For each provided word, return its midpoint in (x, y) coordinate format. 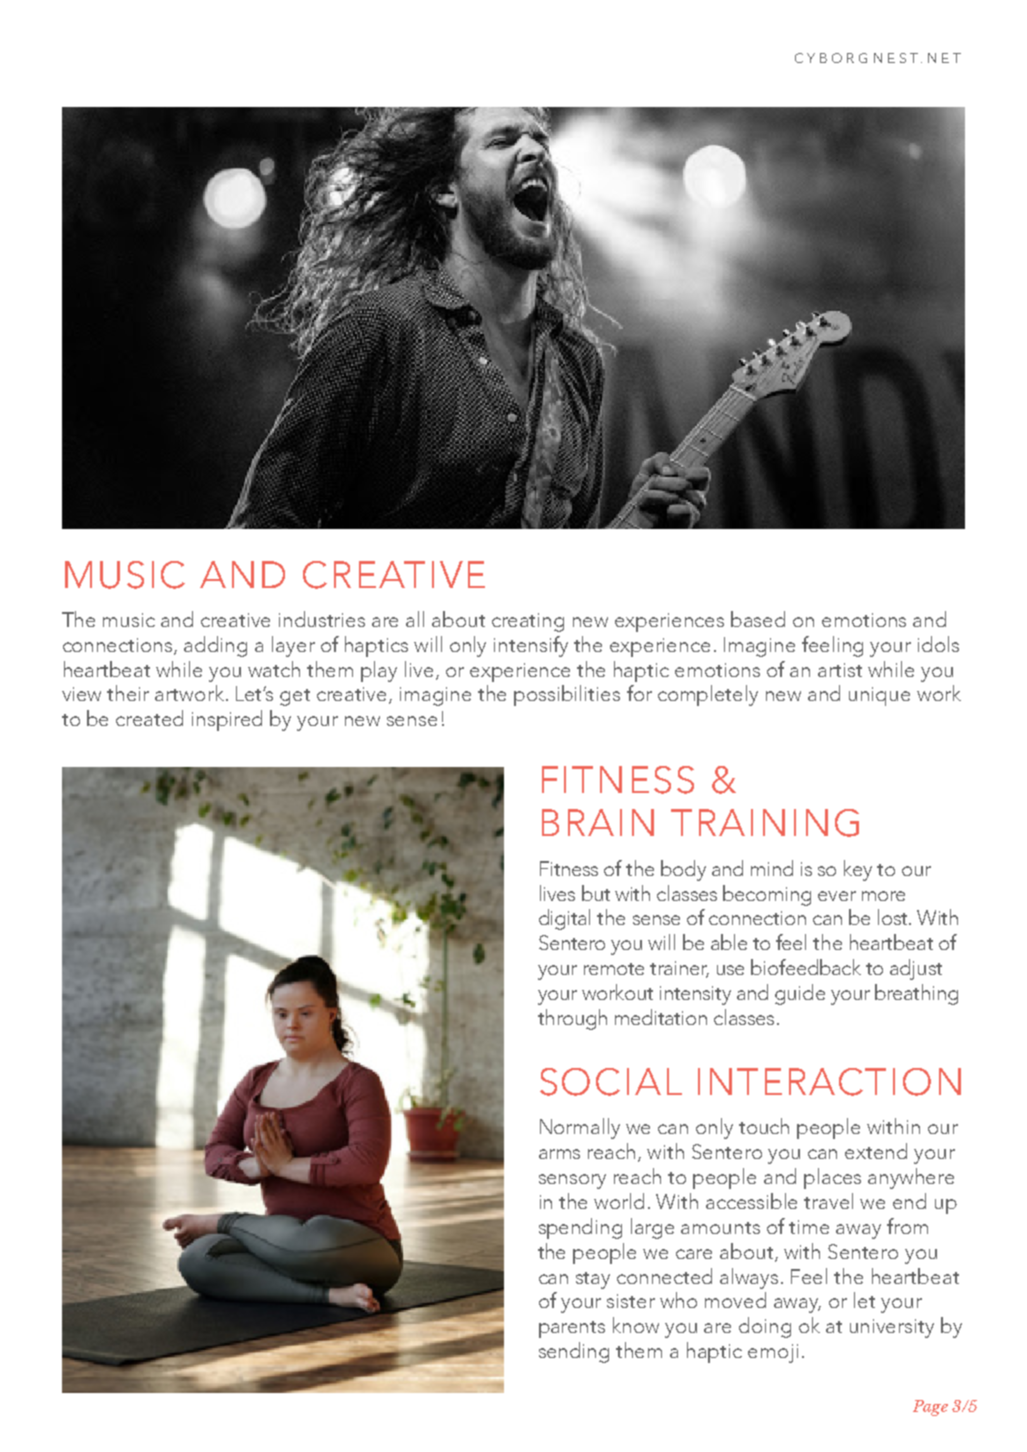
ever (837, 896)
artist (840, 670)
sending (574, 1352)
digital (564, 919)
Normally (580, 1128)
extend (876, 1151)
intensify (531, 646)
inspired (227, 720)
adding (215, 646)
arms (559, 1154)
